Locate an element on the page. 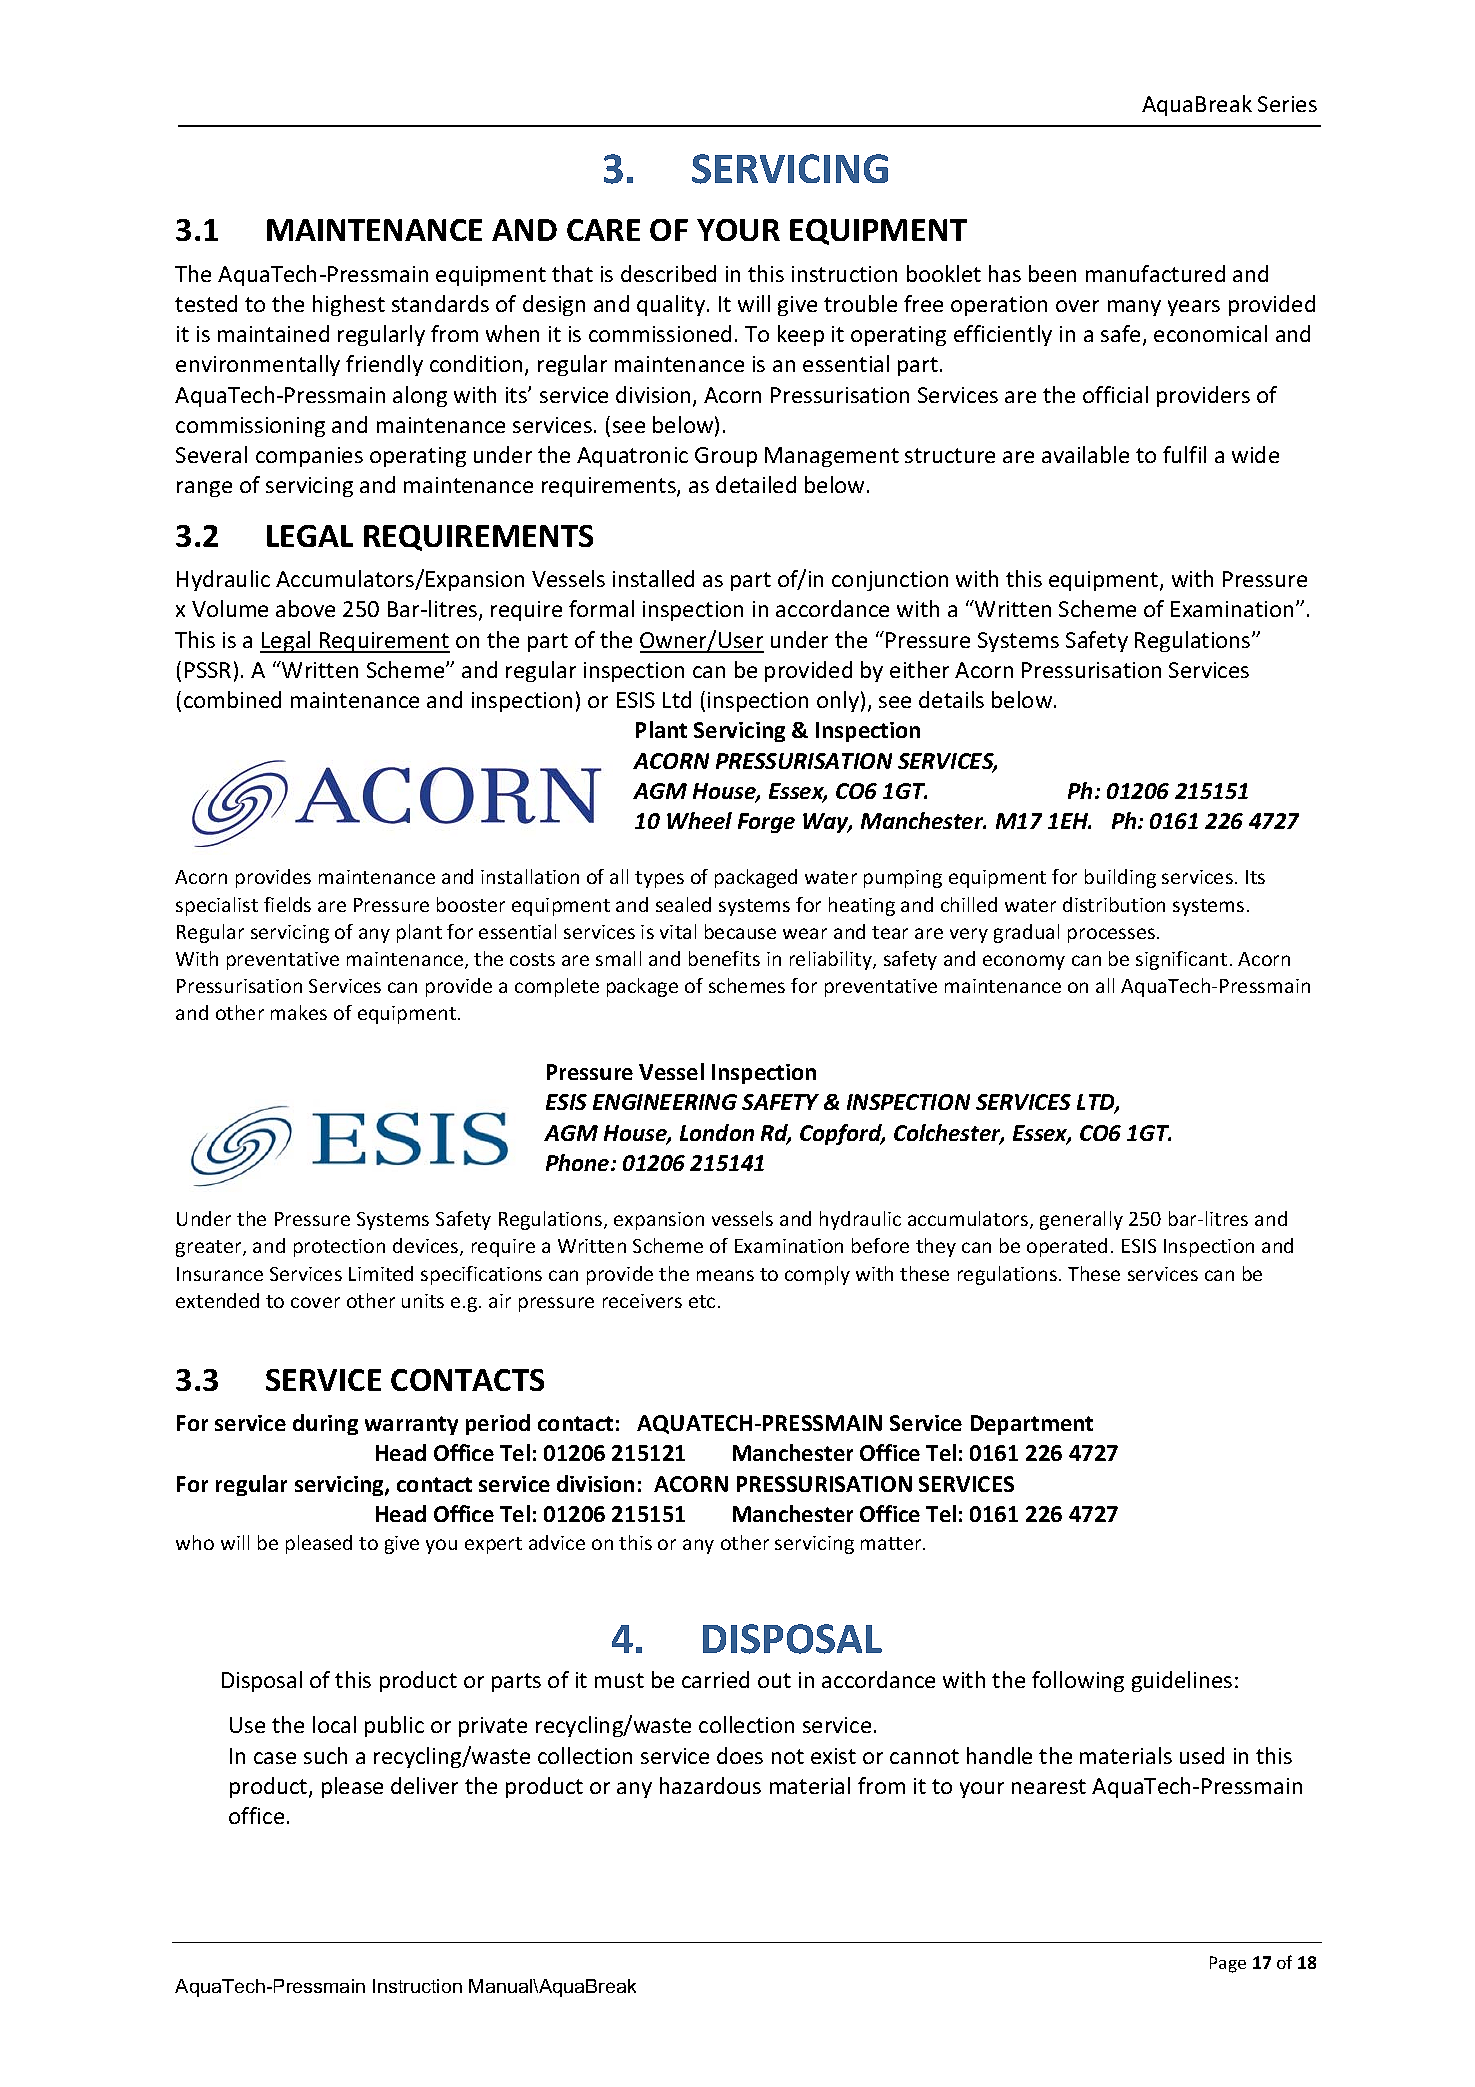 This page has width=1475, height=2087. hazardous is located at coordinates (710, 1785).
